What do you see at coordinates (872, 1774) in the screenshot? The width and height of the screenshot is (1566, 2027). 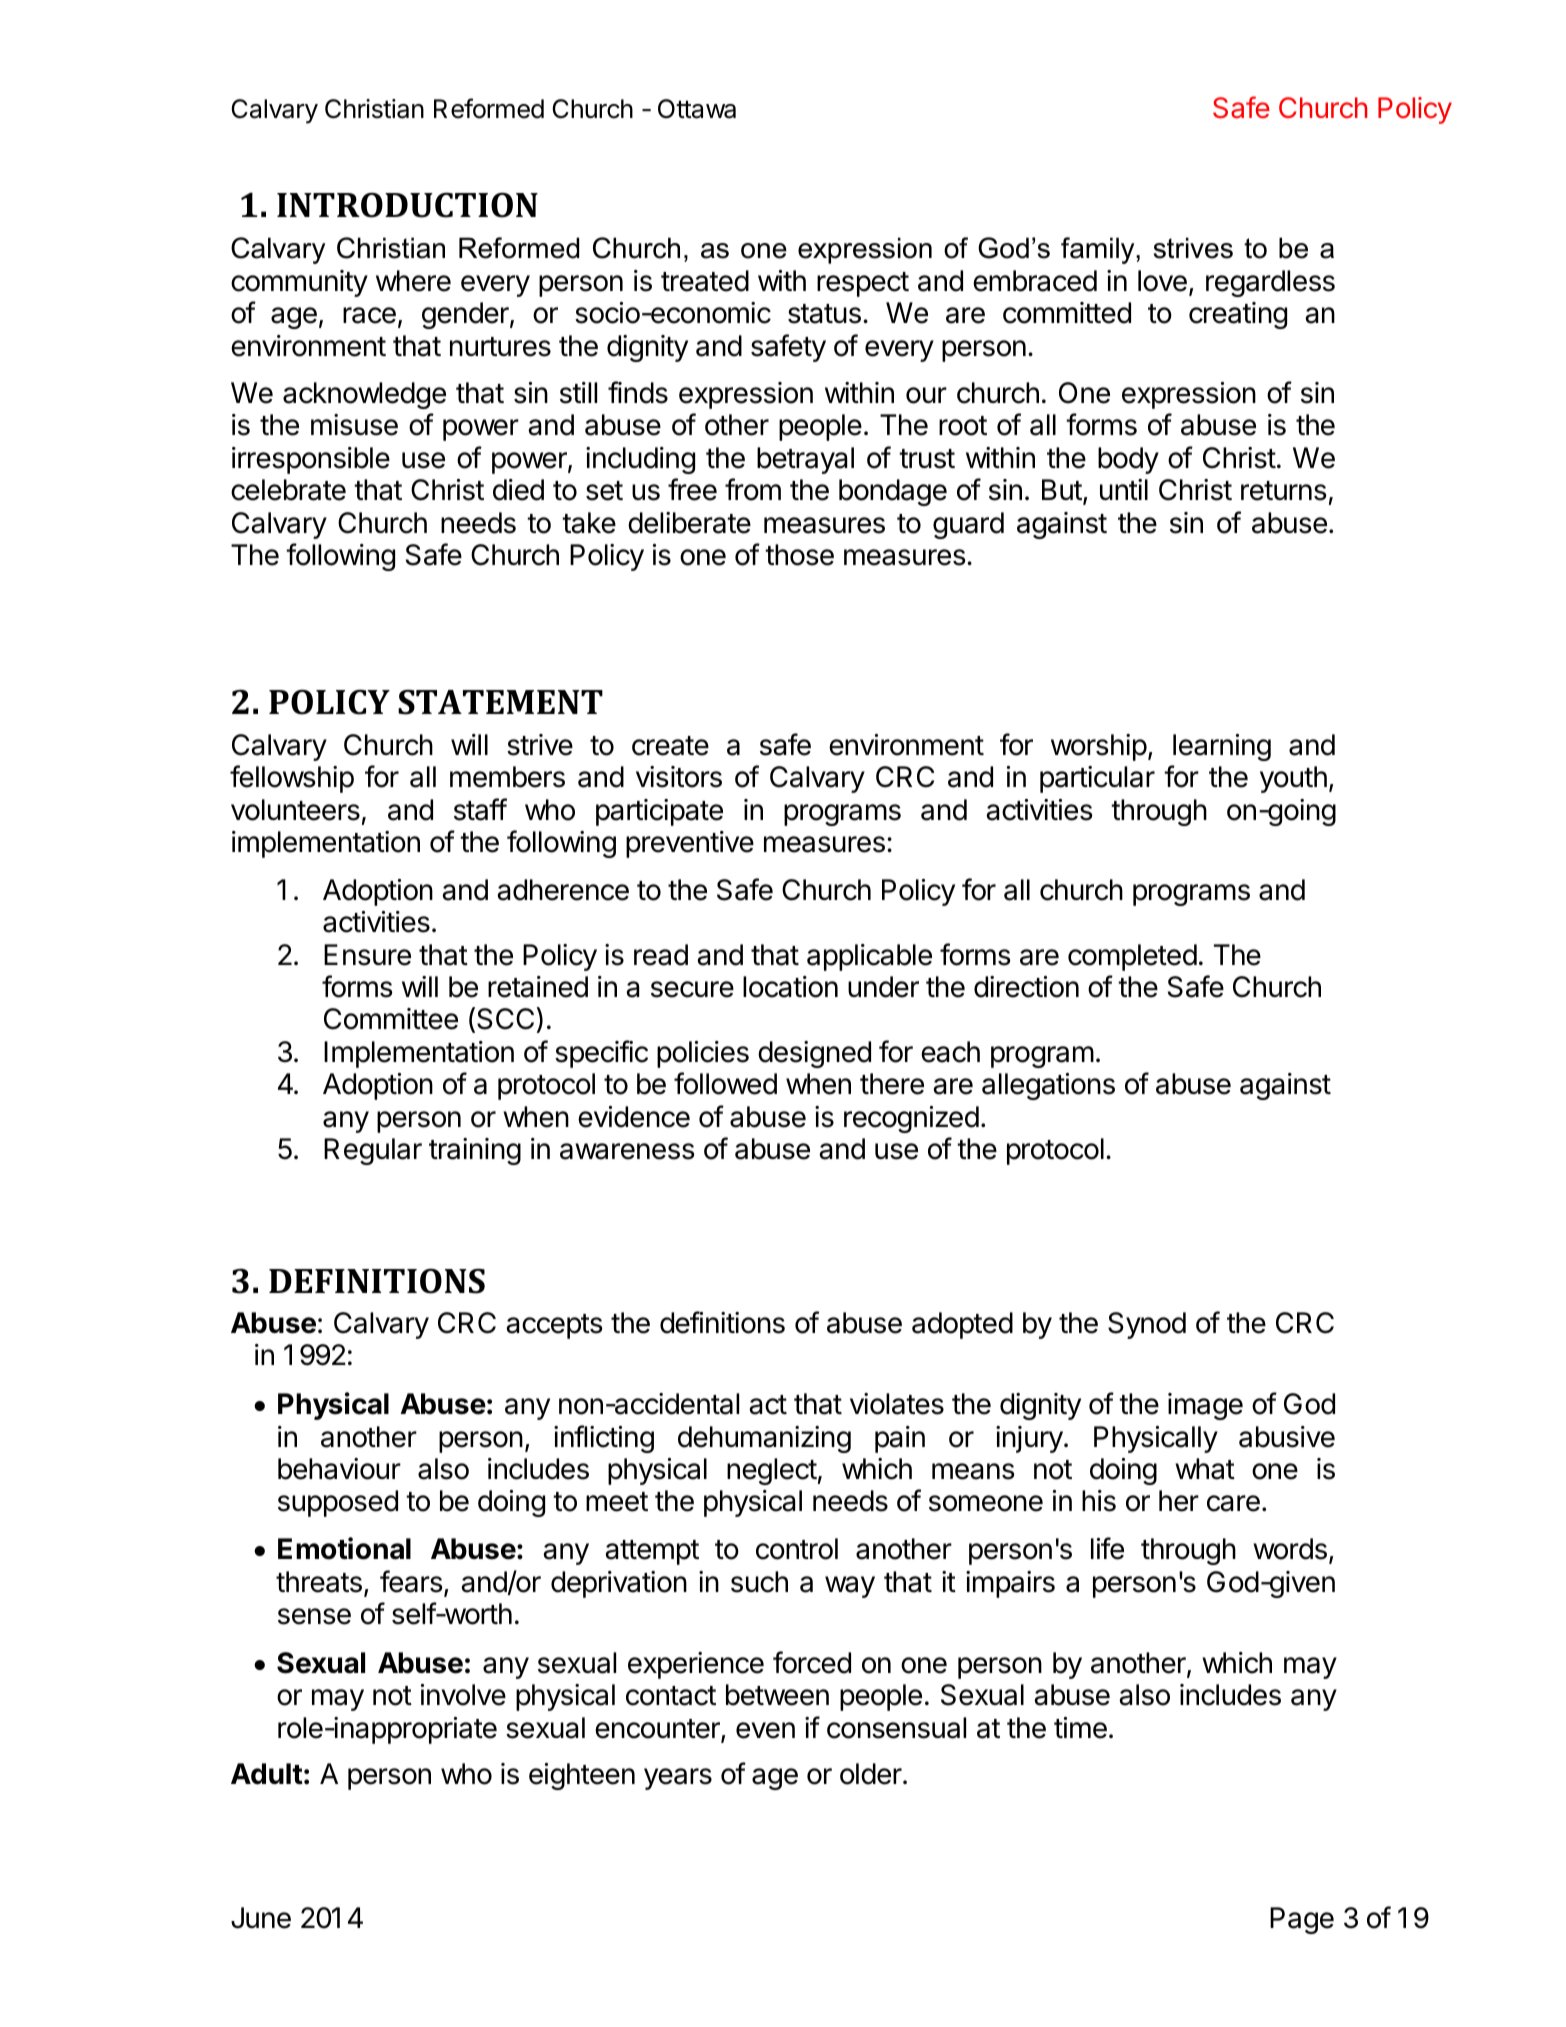 I see `older` at bounding box center [872, 1774].
